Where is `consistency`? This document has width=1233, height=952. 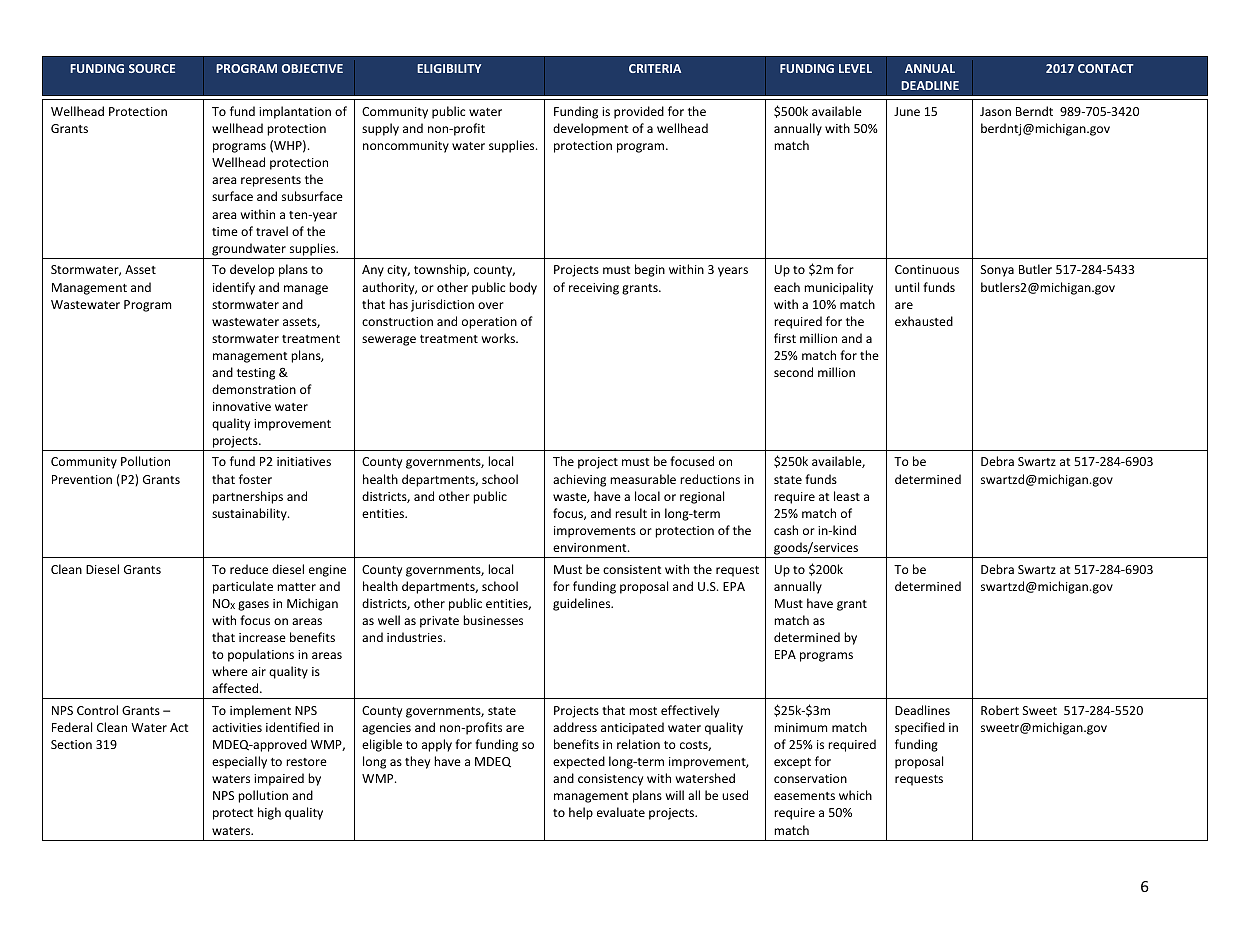
consistency is located at coordinates (610, 780).
